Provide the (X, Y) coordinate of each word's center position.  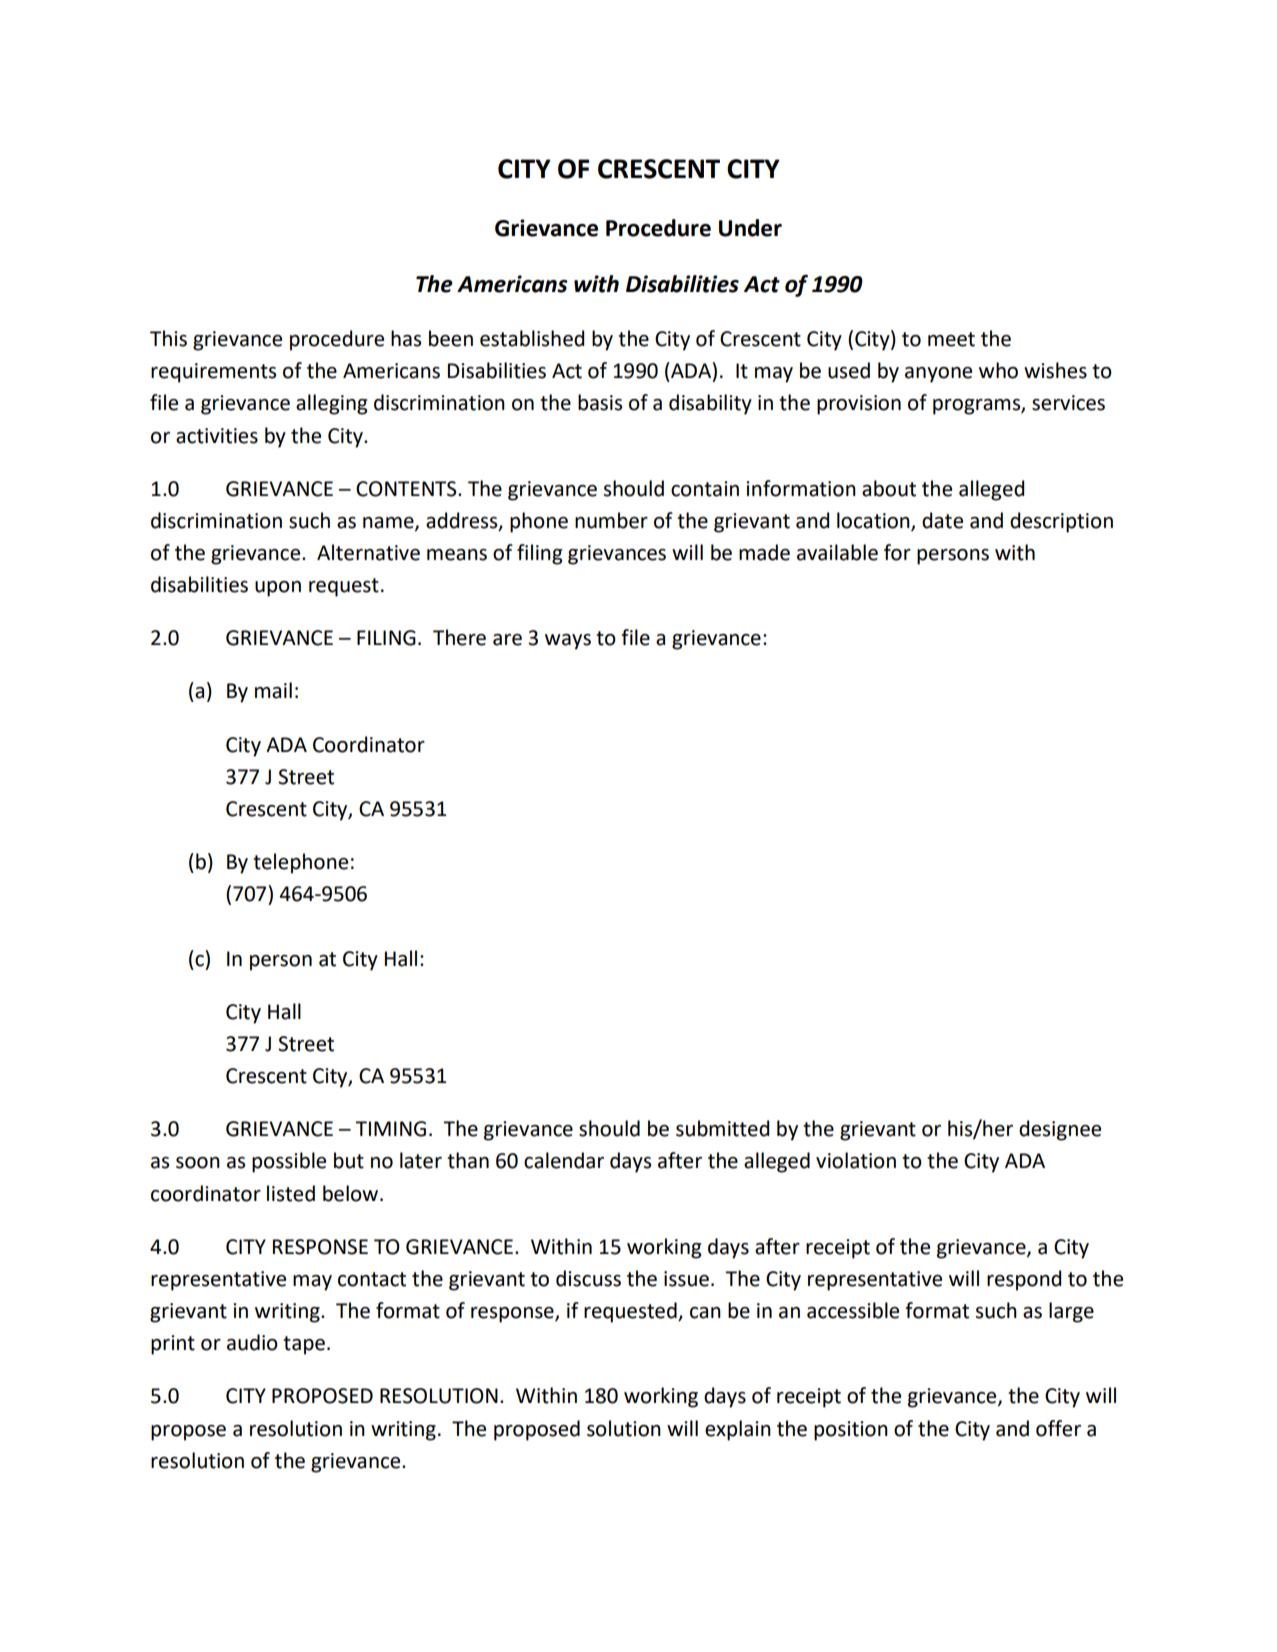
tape (304, 1345)
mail (273, 690)
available (837, 552)
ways (568, 642)
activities (217, 436)
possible (289, 1162)
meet (951, 339)
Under (750, 228)
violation (856, 1160)
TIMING (390, 1129)
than (468, 1160)
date (942, 520)
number (611, 520)
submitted (722, 1128)
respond (1024, 1280)
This (168, 338)
